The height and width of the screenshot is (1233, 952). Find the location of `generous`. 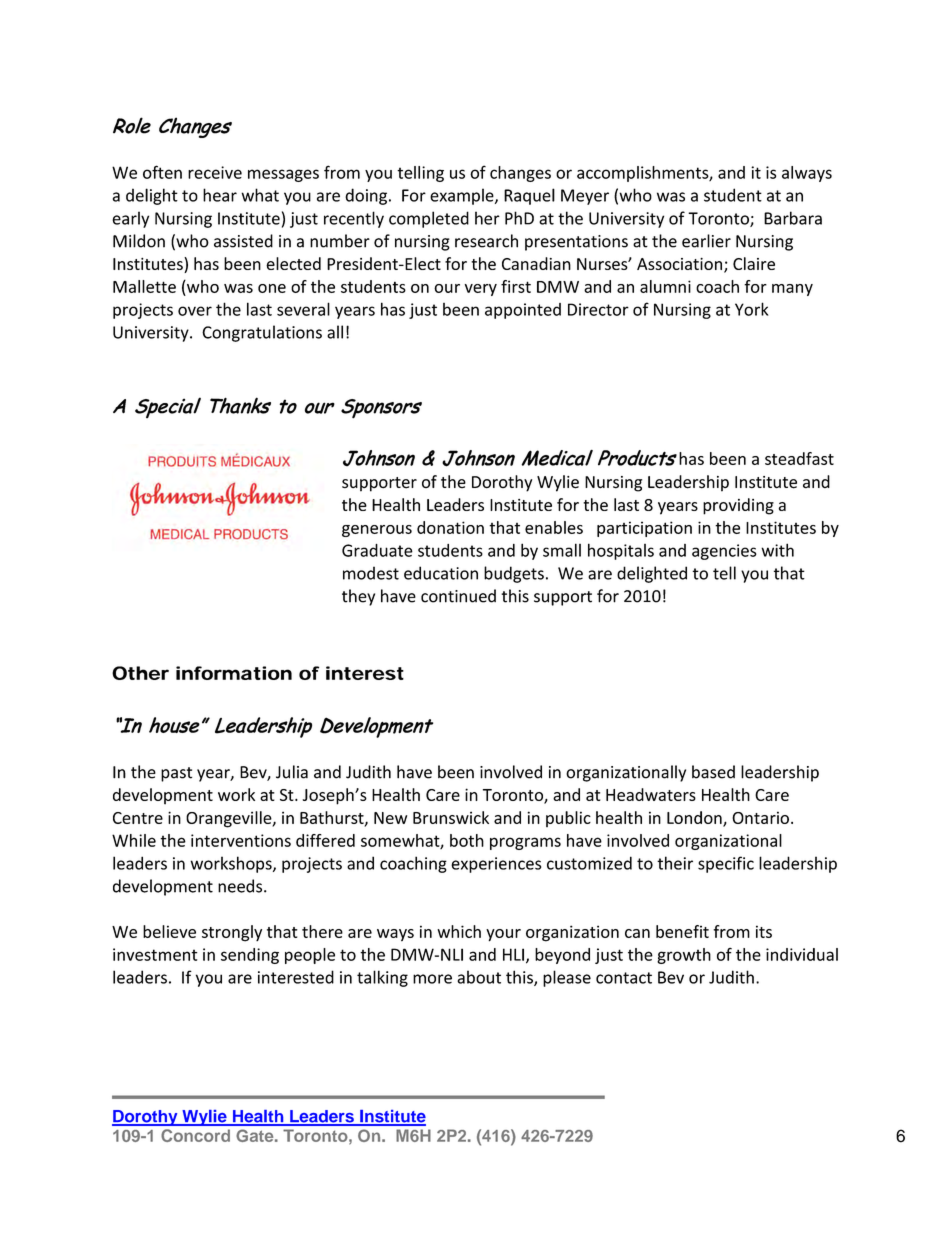

generous is located at coordinates (377, 531).
